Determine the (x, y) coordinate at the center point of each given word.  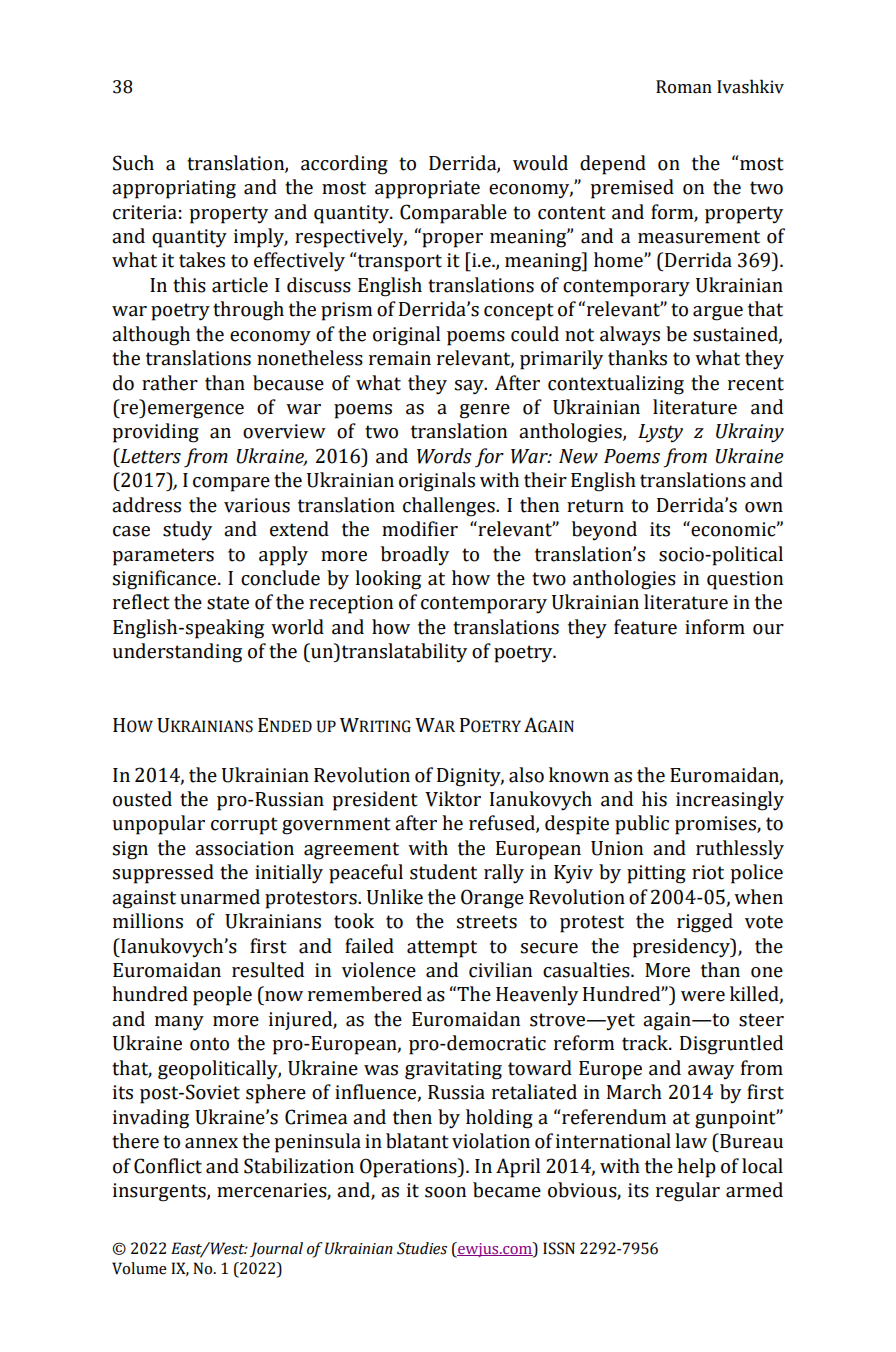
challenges (450, 507)
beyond (604, 531)
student (443, 872)
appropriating (174, 189)
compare (231, 484)
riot (708, 872)
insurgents (160, 1192)
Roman (684, 87)
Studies (422, 1248)
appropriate (427, 189)
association (244, 848)
